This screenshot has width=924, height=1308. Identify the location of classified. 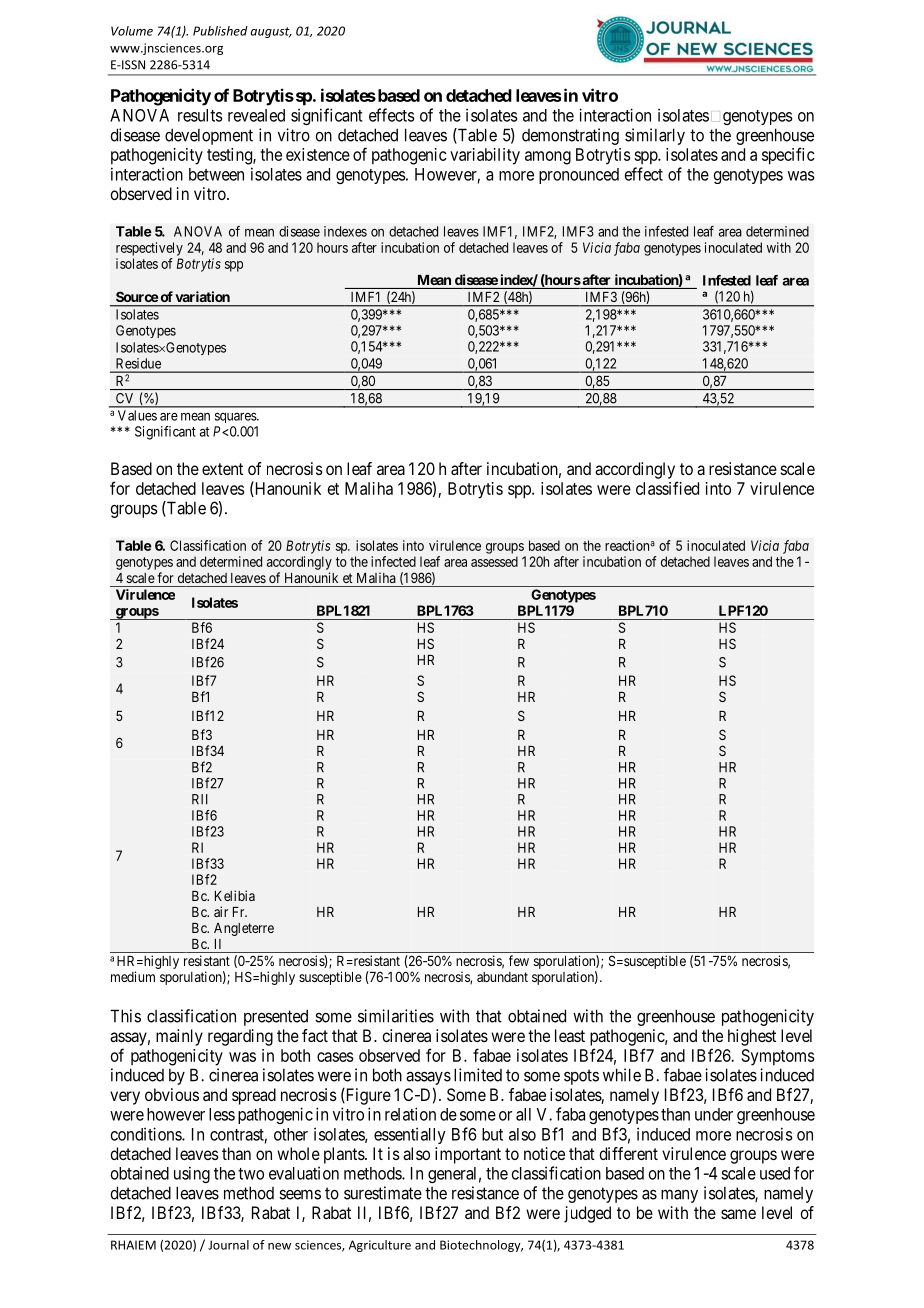
(667, 488).
